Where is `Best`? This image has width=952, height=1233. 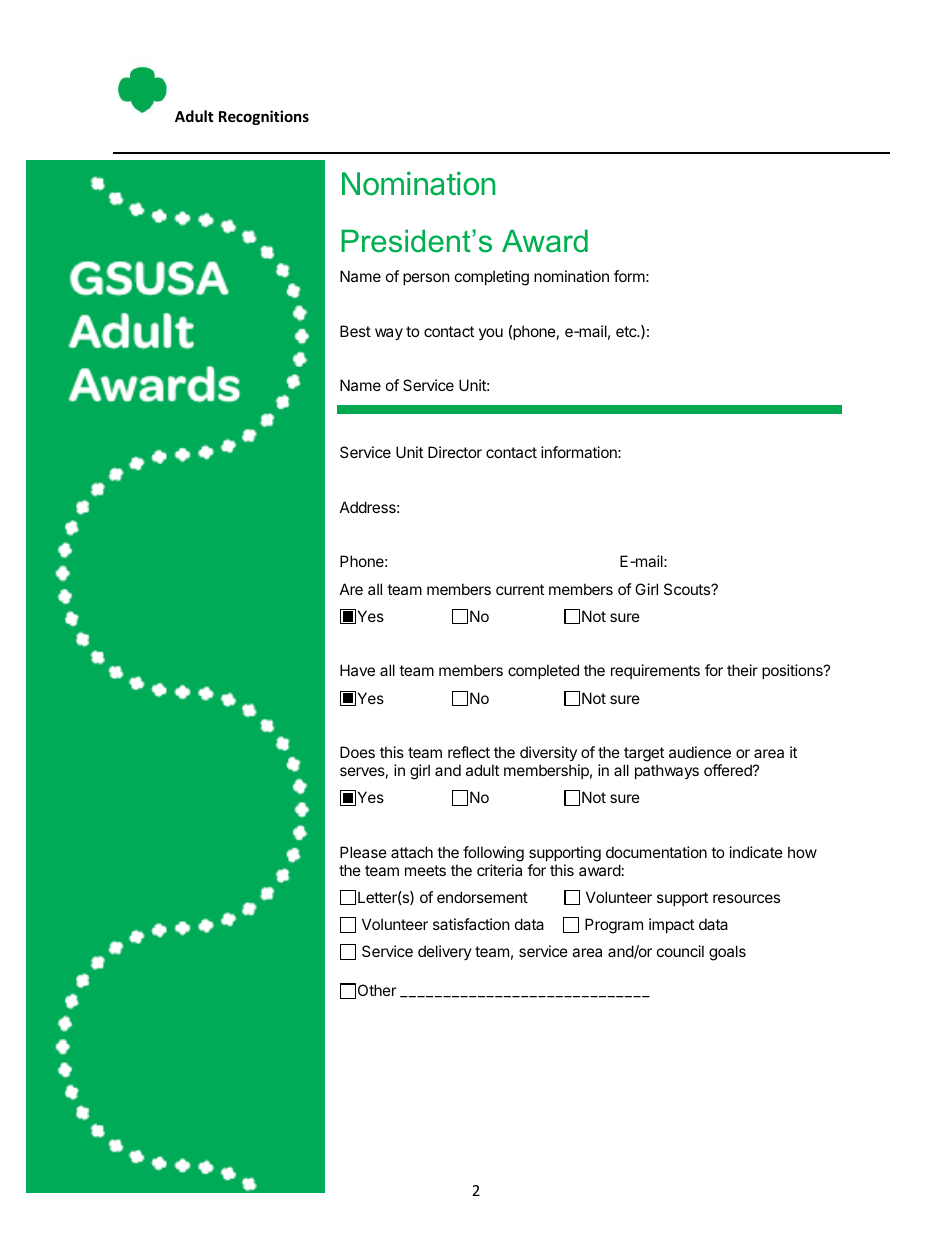 Best is located at coordinates (355, 331).
